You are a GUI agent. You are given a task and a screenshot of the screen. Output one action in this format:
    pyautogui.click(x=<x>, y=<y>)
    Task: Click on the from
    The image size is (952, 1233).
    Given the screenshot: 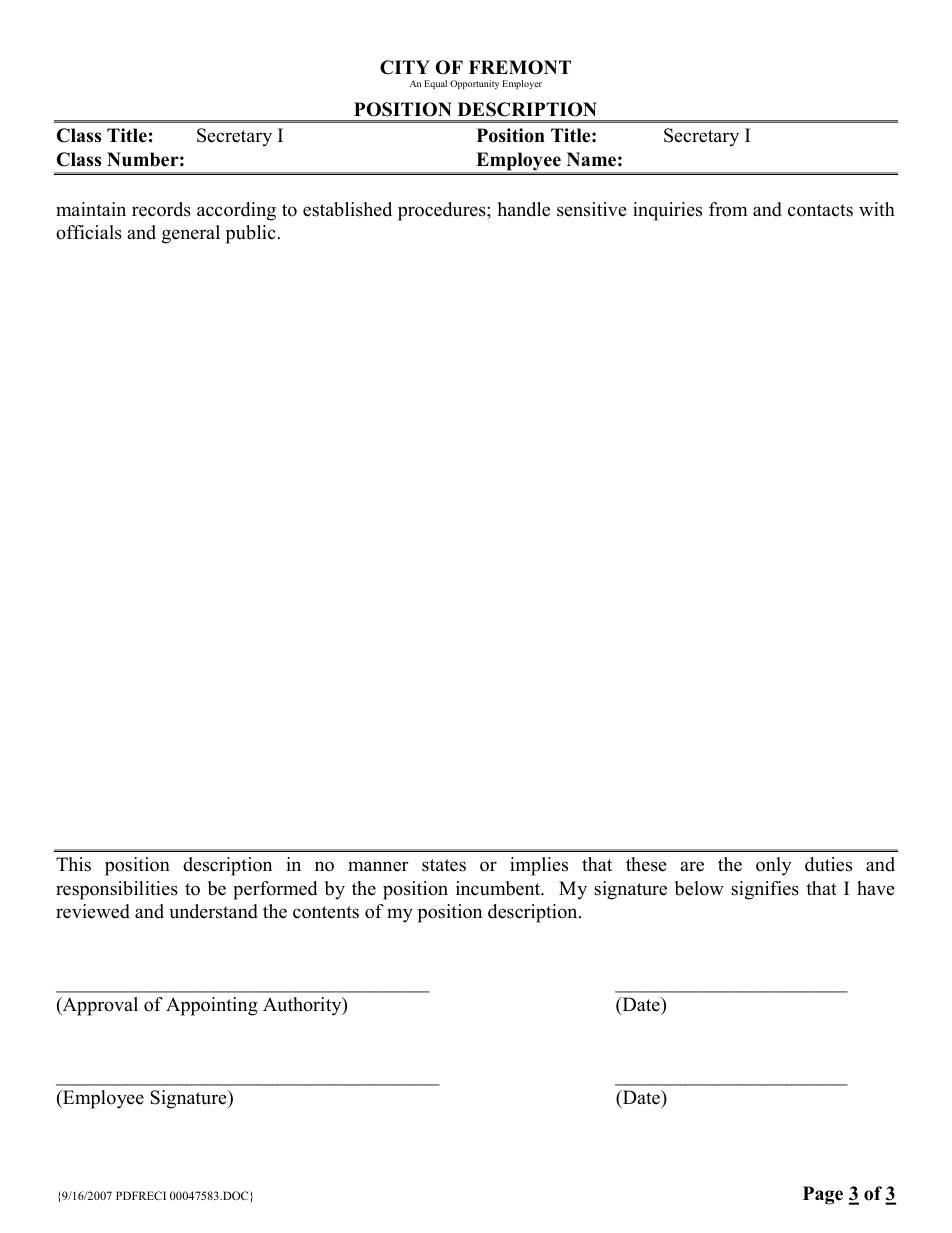 What is the action you would take?
    pyautogui.click(x=728, y=209)
